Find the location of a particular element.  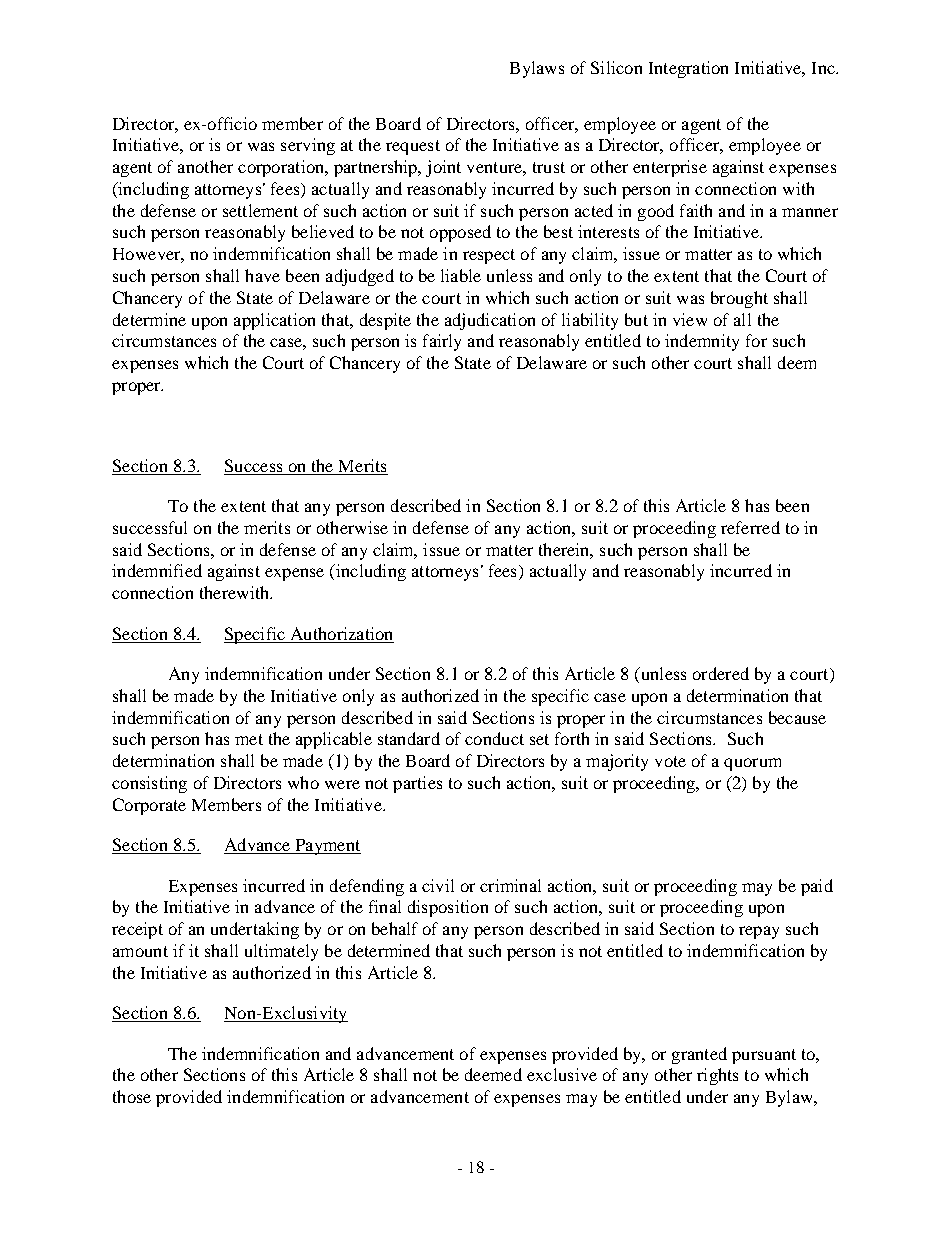

those is located at coordinates (132, 1096).
